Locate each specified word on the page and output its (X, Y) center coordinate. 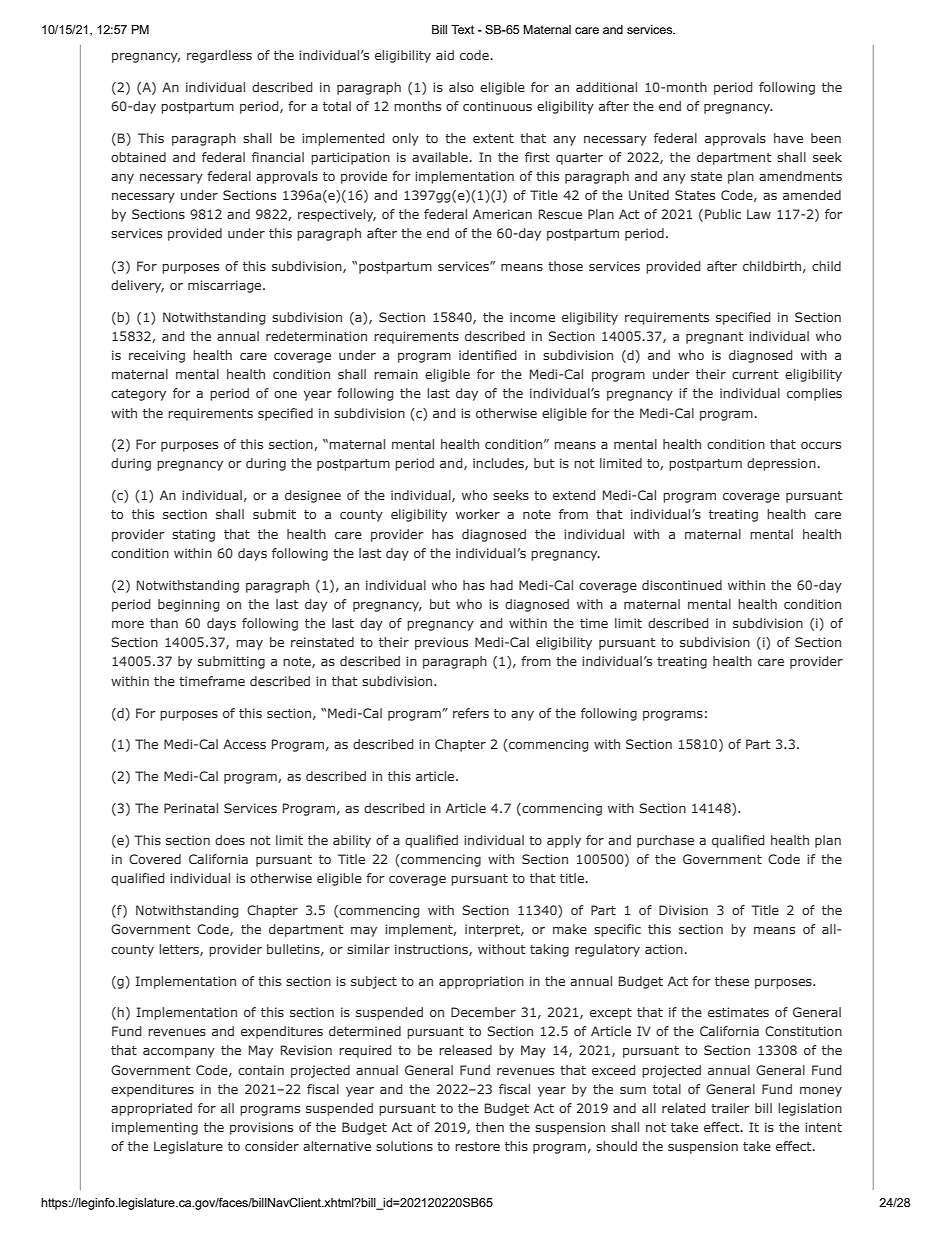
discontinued (682, 585)
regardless (219, 56)
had (501, 585)
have (788, 138)
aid (445, 55)
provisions (261, 1128)
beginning (189, 605)
